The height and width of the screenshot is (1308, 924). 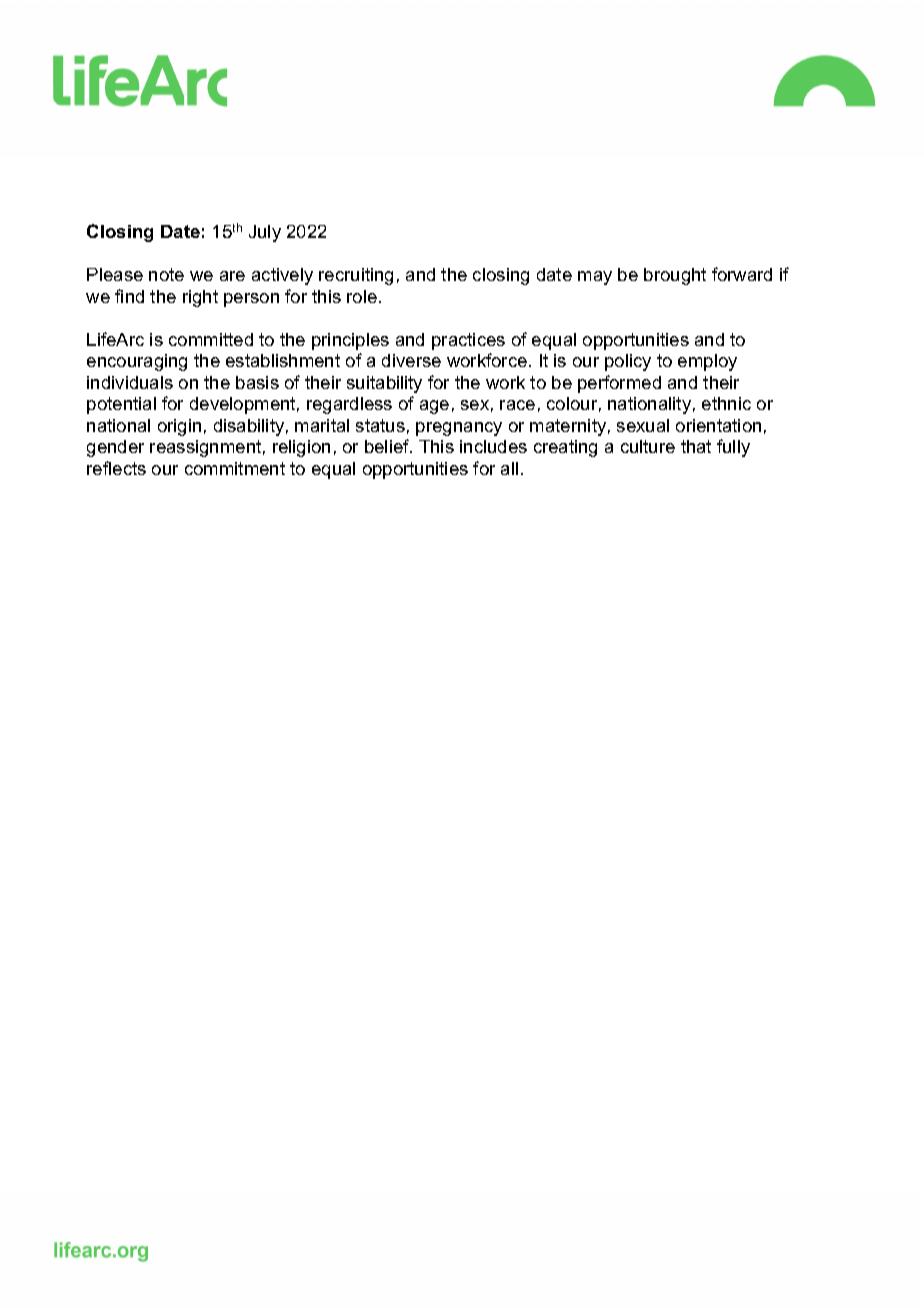 I want to click on brought, so click(x=675, y=276).
